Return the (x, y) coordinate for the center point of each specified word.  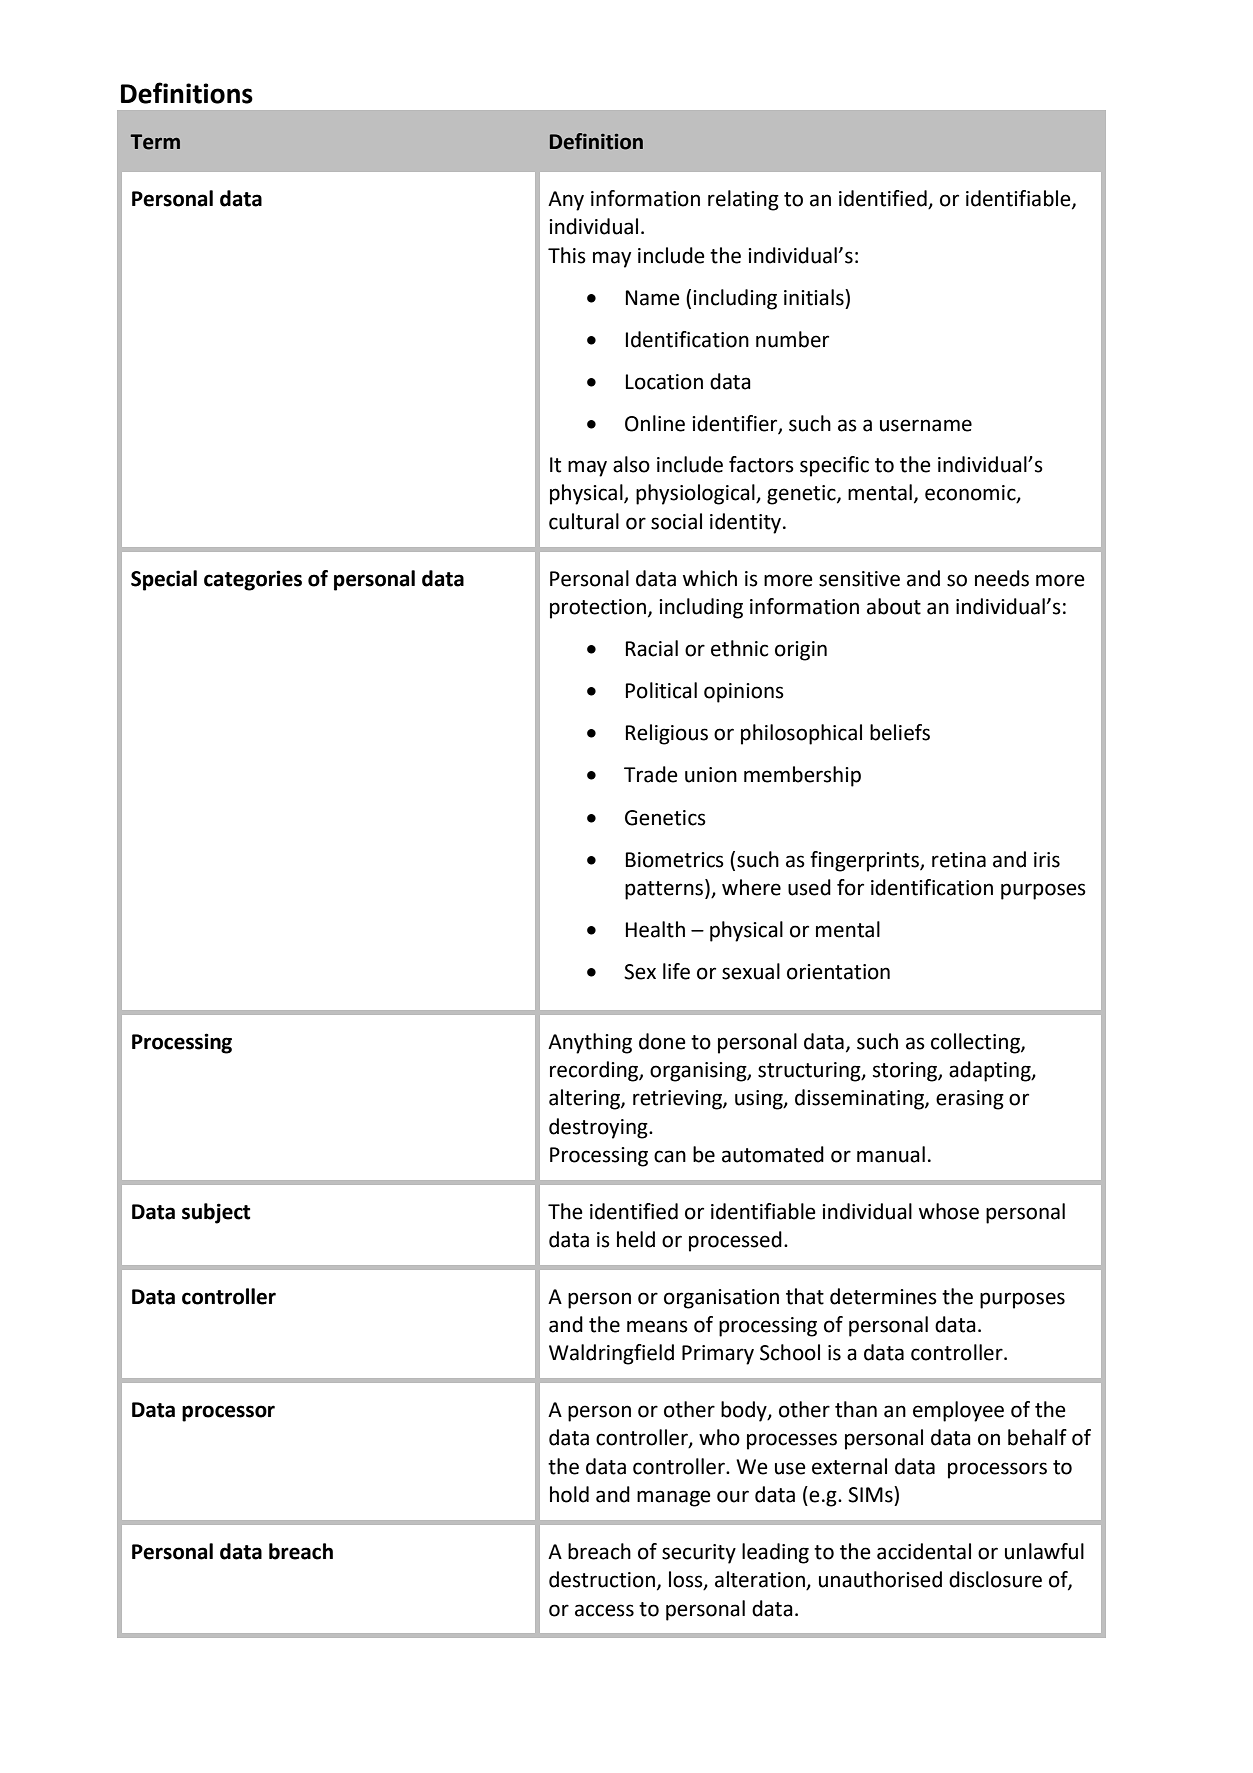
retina (959, 860)
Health (655, 929)
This (567, 255)
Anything (590, 1043)
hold (569, 1494)
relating (743, 200)
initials (815, 297)
